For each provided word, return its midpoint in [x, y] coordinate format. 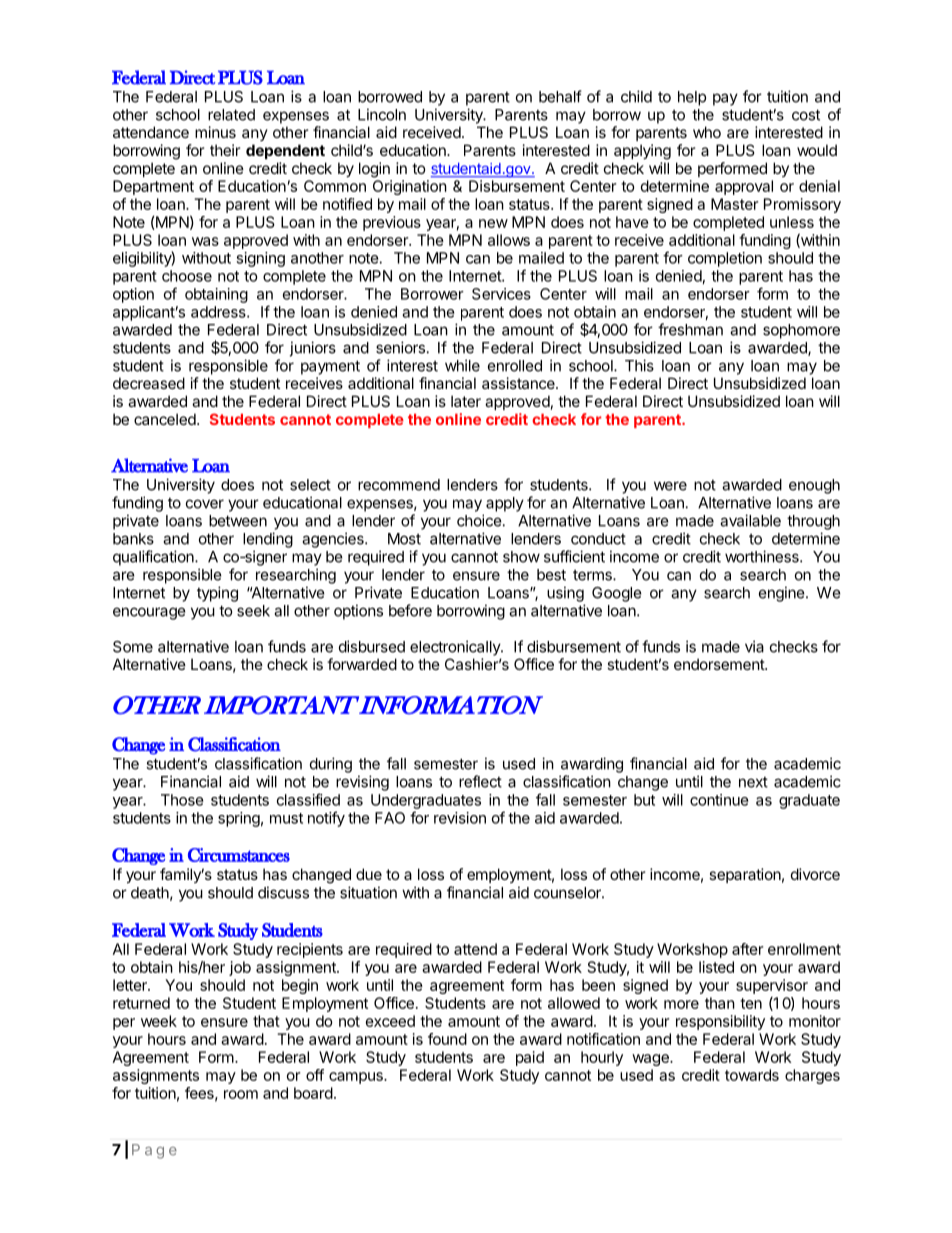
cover [205, 504]
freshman [690, 329]
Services [501, 294]
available [750, 520]
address [219, 312]
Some [133, 647]
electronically [456, 648]
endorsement [720, 664]
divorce [815, 874]
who [707, 132]
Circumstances [239, 855]
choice [479, 520]
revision [460, 818]
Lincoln [382, 114]
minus [215, 132]
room [241, 1094]
